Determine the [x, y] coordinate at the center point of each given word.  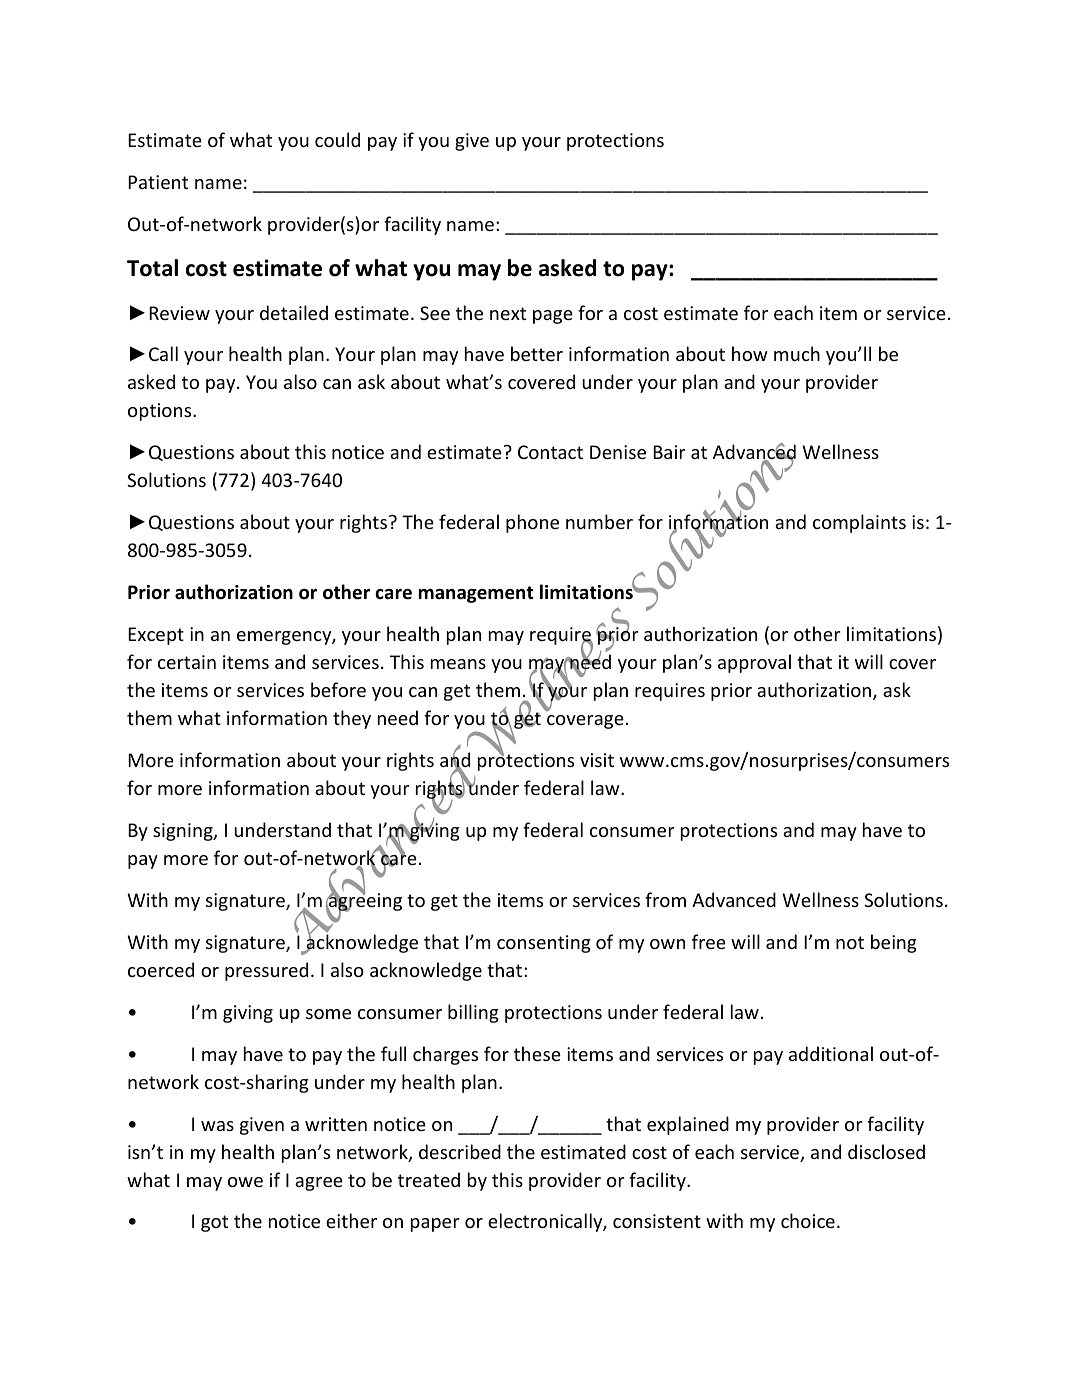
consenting [544, 944]
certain [187, 662]
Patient [158, 182]
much [797, 353]
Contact [550, 452]
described [460, 1151]
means [458, 664]
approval [754, 663]
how [750, 353]
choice [808, 1220]
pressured [266, 971]
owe [245, 1182]
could [337, 139]
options [161, 412]
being [894, 943]
